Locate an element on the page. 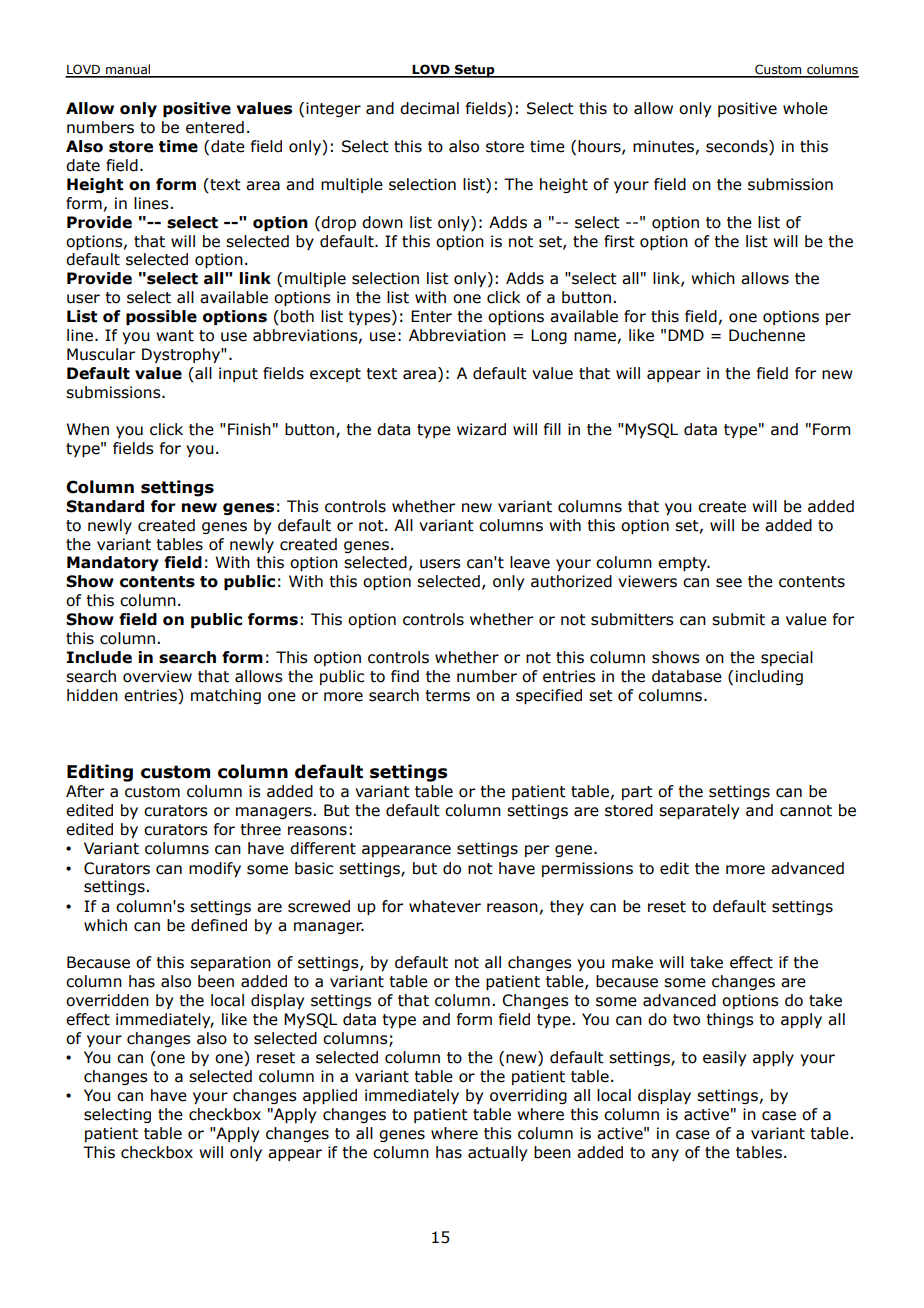 The image size is (924, 1308). actually is located at coordinates (497, 1153).
